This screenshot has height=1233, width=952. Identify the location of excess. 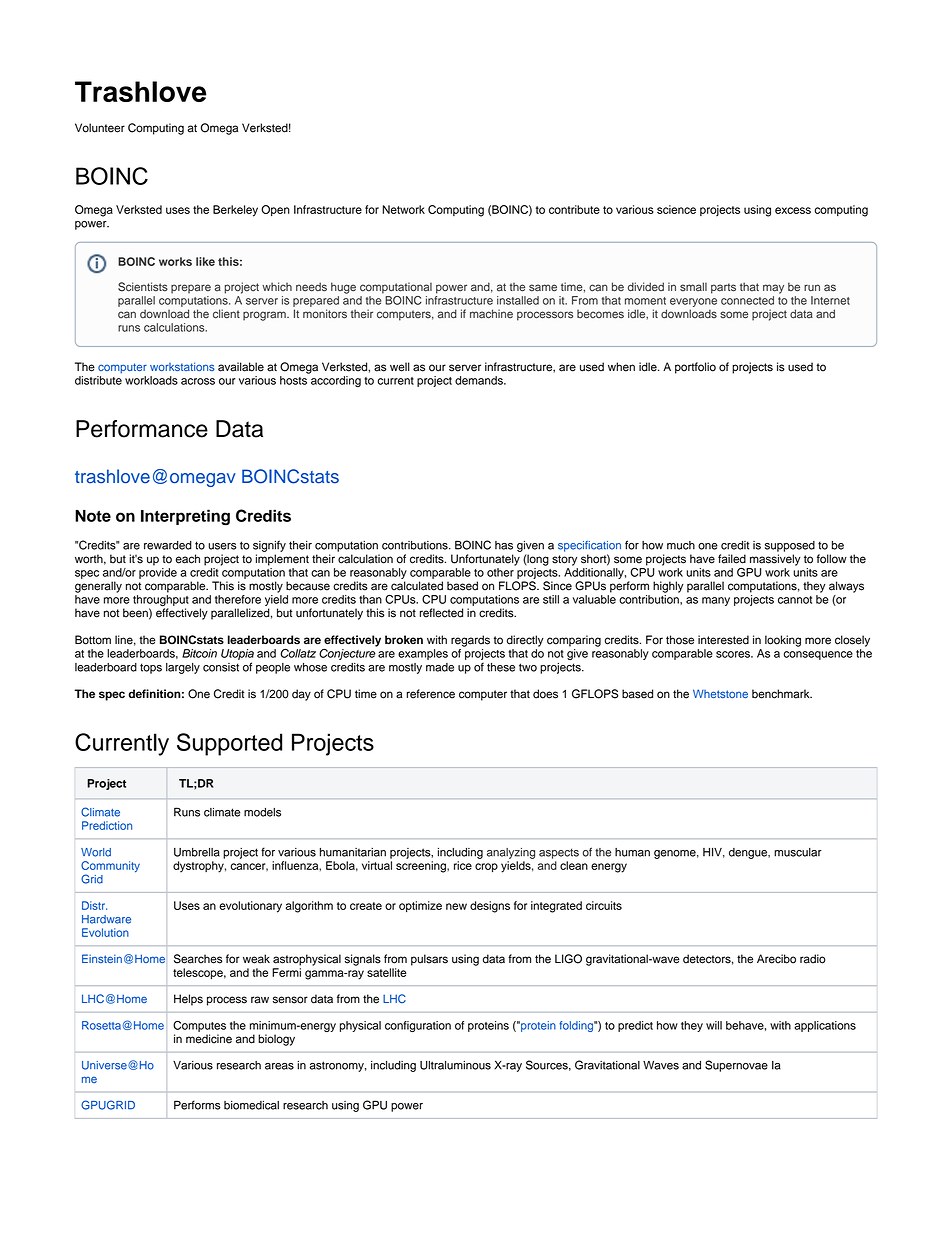
(793, 210).
